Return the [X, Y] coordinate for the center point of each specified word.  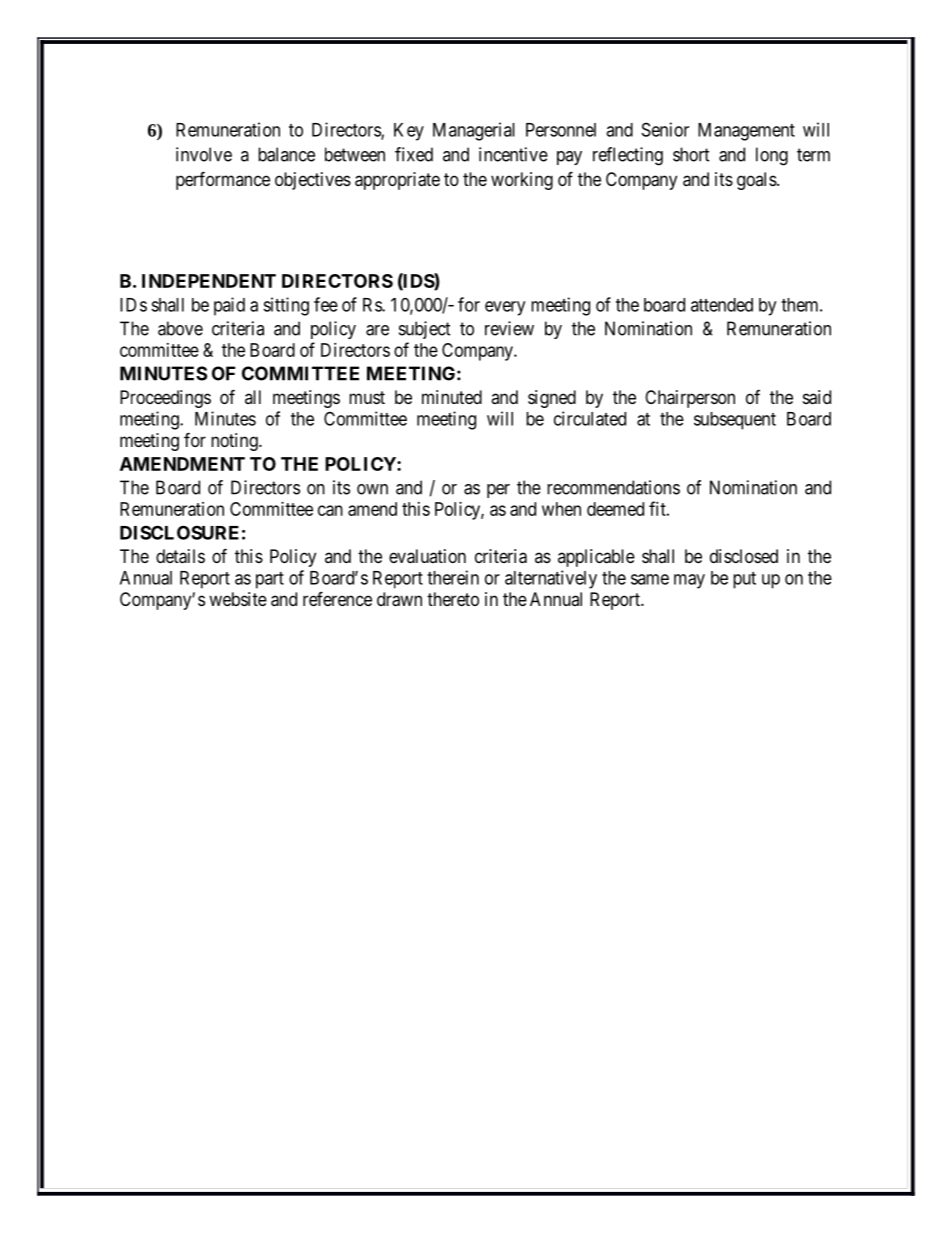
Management [746, 132]
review [509, 328]
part [270, 580]
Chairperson [690, 399]
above [180, 328]
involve [204, 154]
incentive [513, 154]
